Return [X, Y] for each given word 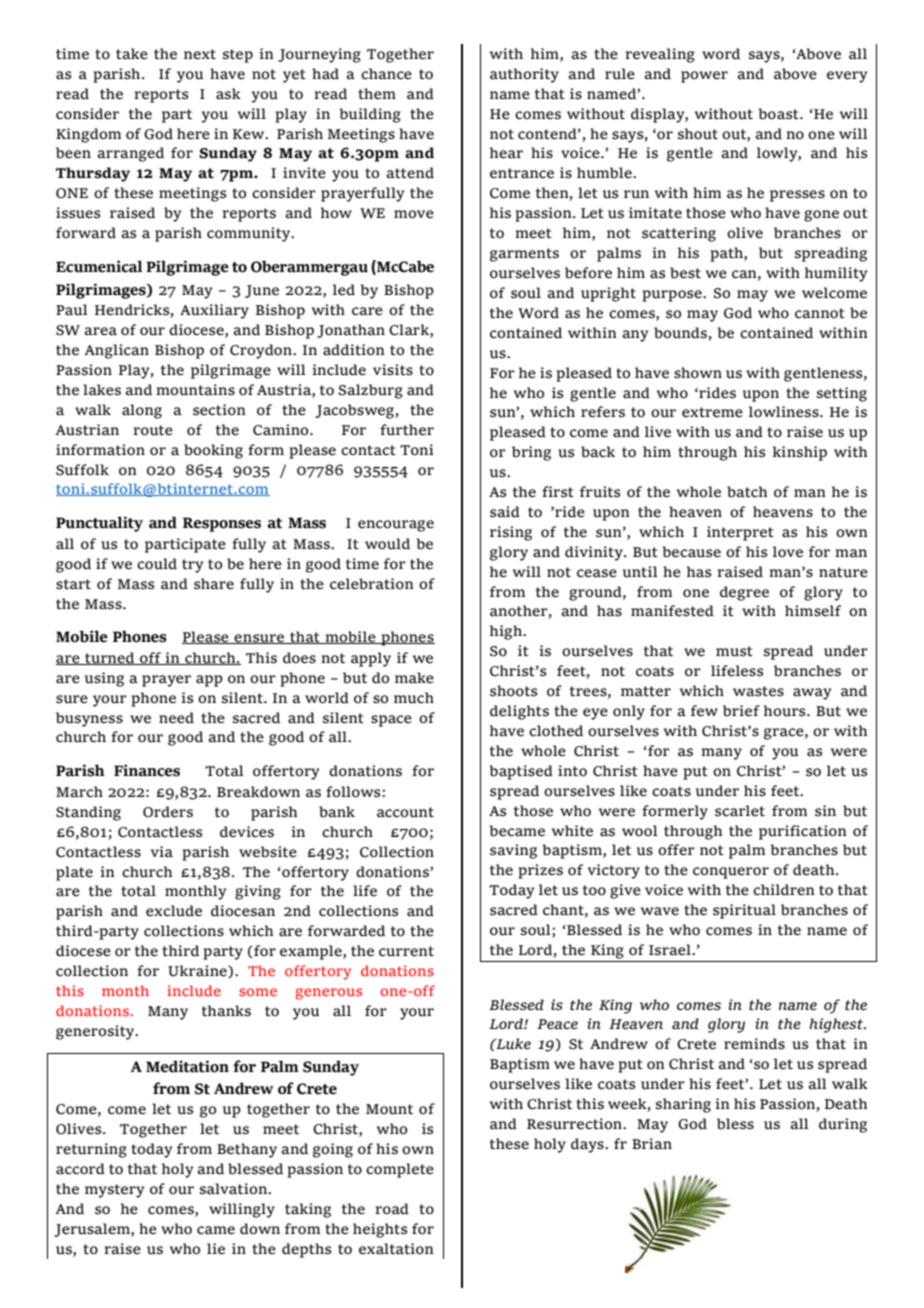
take [132, 54]
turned [110, 658]
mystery [114, 1191]
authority [524, 75]
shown [698, 373]
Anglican [116, 351]
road [392, 1209]
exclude [174, 911]
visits [393, 370]
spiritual [744, 911]
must [734, 651]
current [406, 951]
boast [780, 114]
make [414, 678]
